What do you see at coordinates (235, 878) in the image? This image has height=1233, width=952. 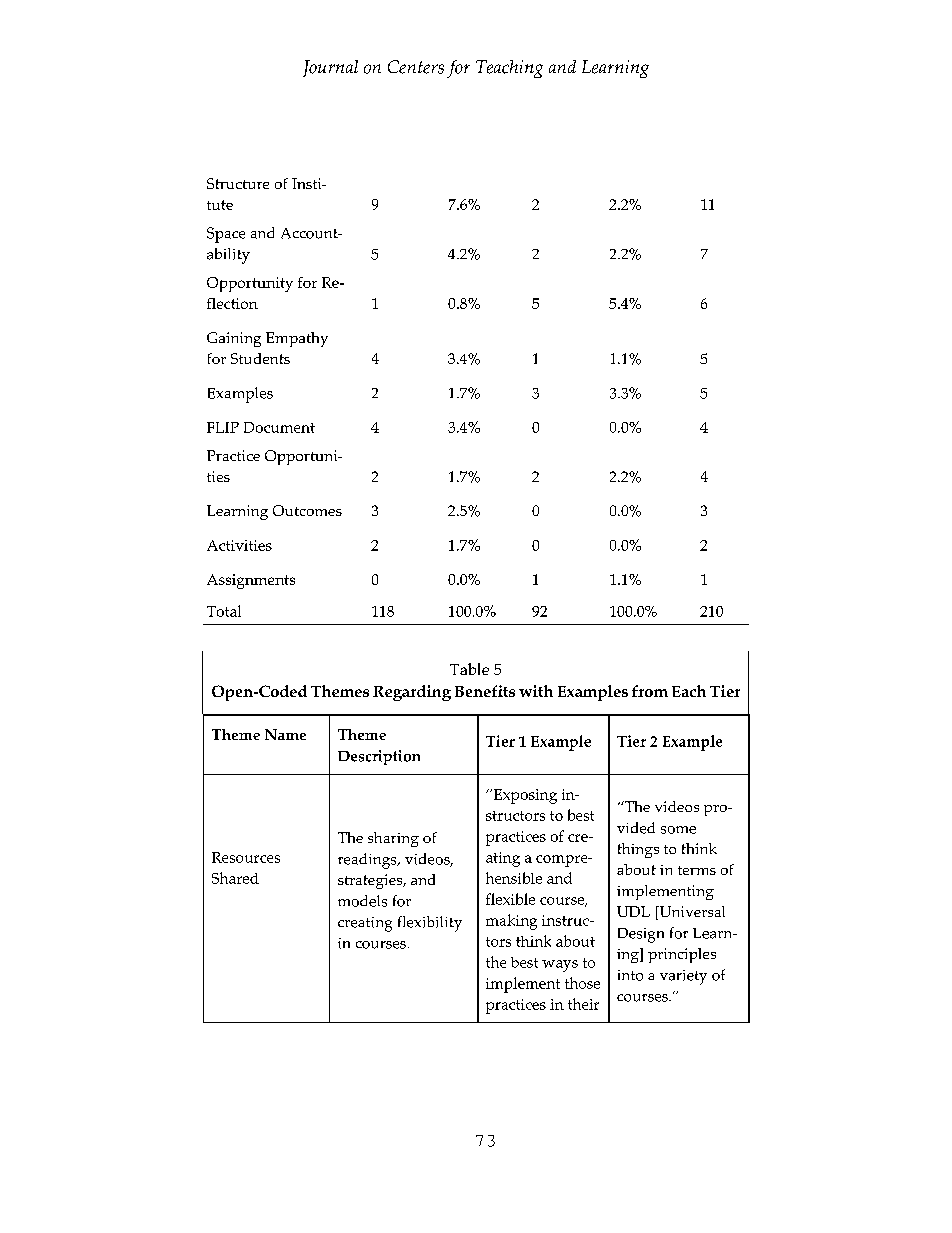 I see `Shared` at bounding box center [235, 878].
